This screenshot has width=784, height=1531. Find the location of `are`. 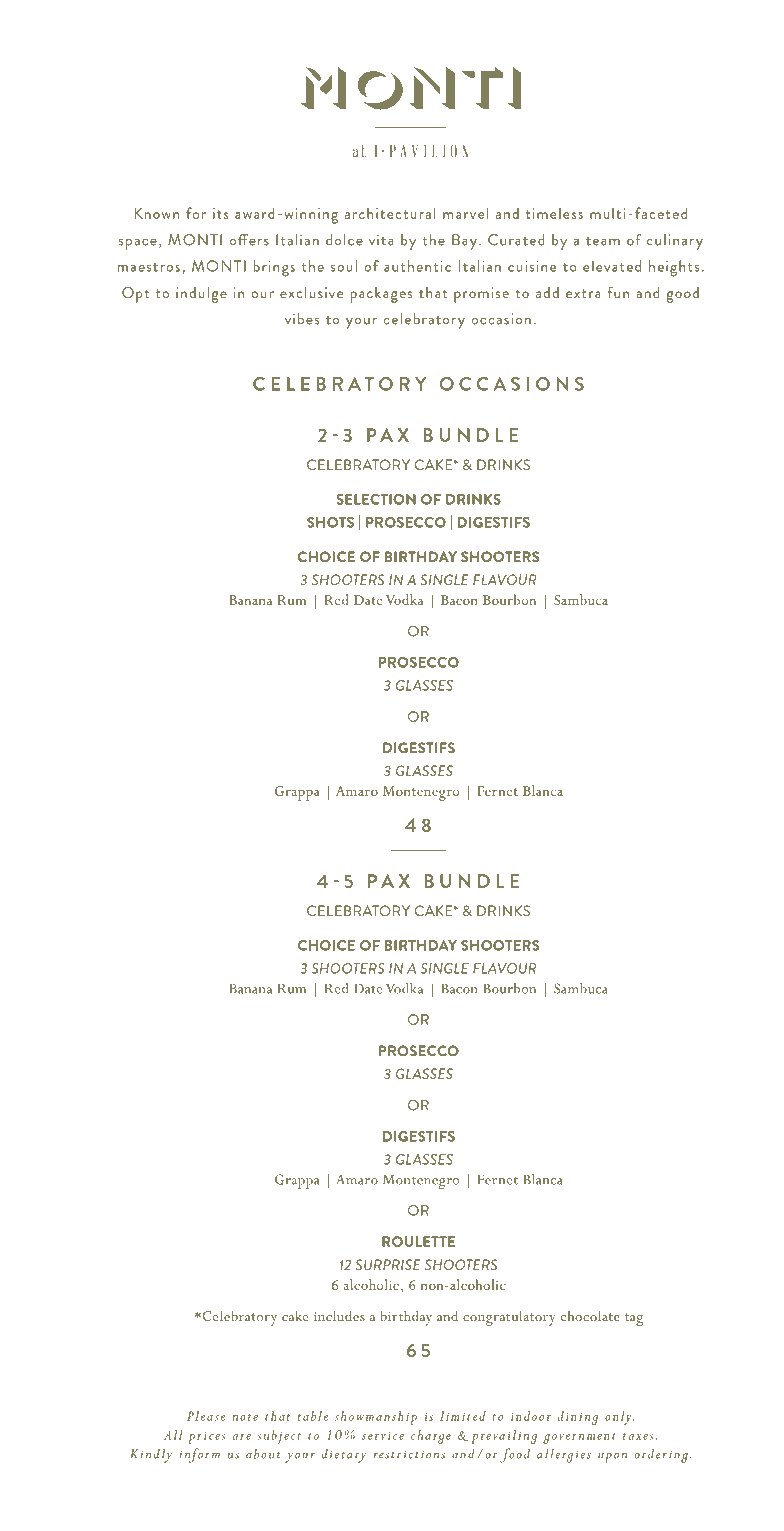

are is located at coordinates (242, 1437).
